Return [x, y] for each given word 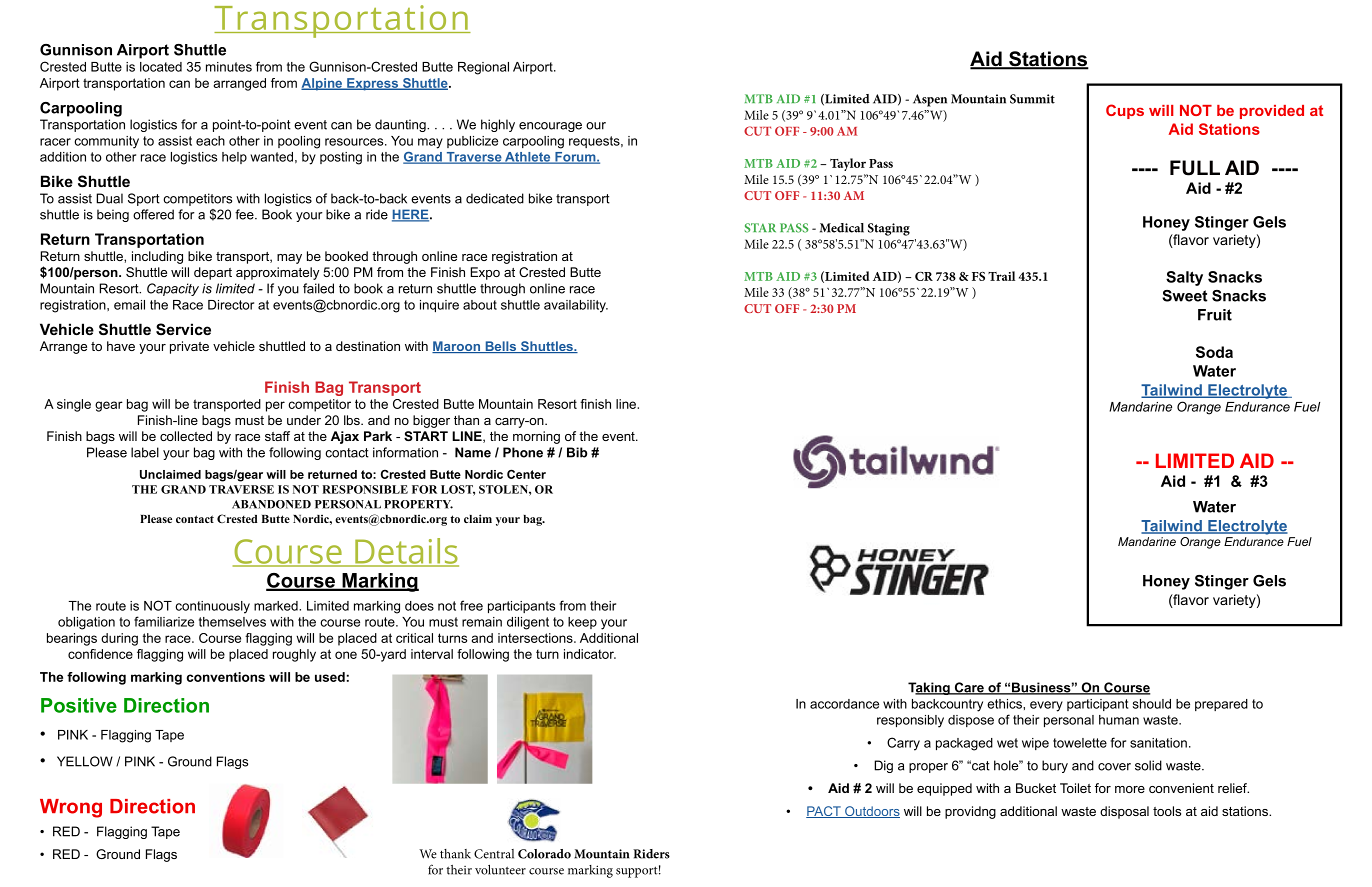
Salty [1184, 278]
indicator [590, 654]
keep [582, 623]
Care [969, 688]
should [1152, 704]
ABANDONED [271, 504]
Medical [842, 228]
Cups [1125, 111]
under [304, 420]
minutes [229, 67]
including [157, 257]
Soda [1214, 352]
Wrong [71, 808]
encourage [550, 127]
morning [536, 437]
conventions [226, 677]
